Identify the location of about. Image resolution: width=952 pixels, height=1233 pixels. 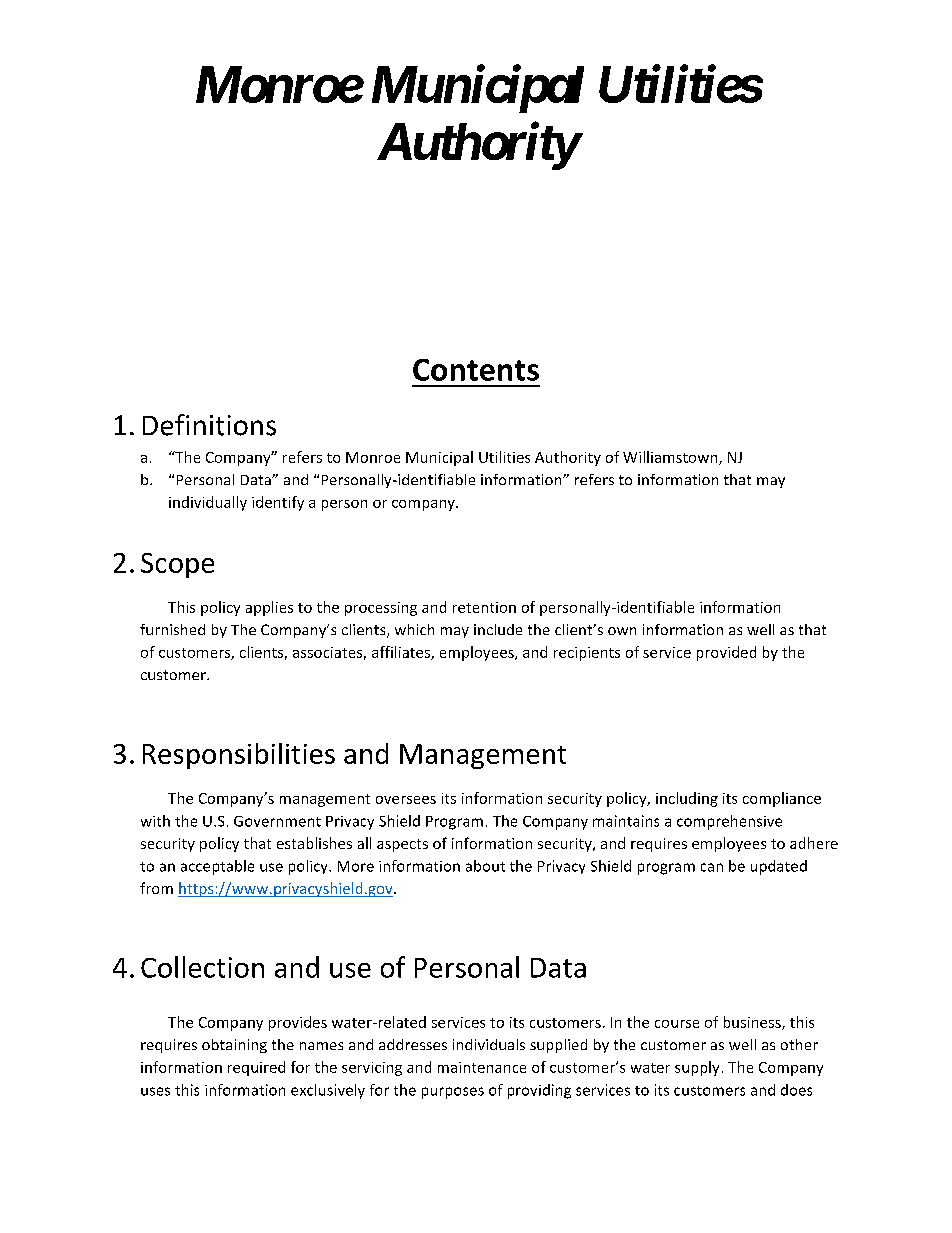
(485, 866).
